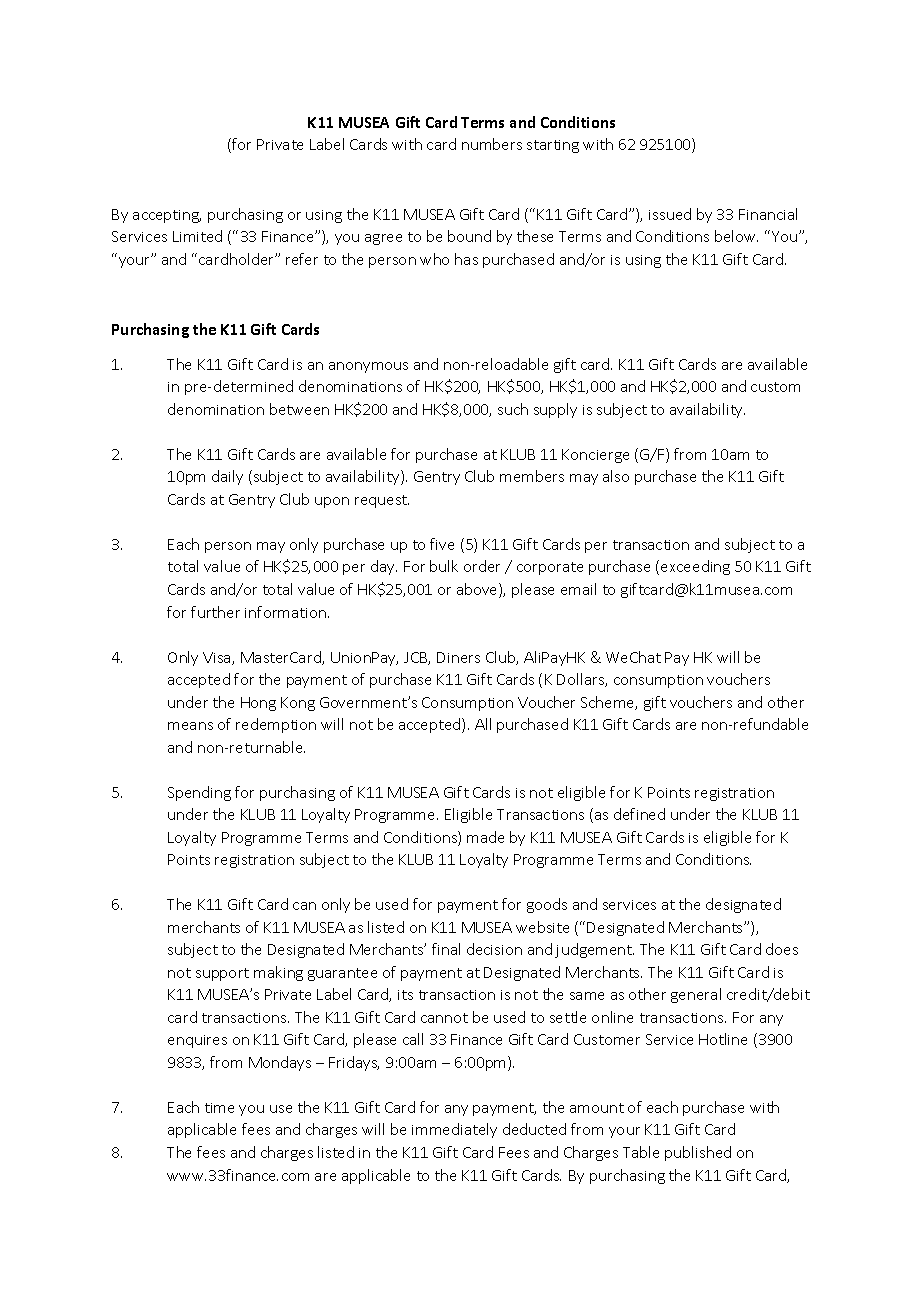 The image size is (924, 1308). What do you see at coordinates (218, 658) in the document?
I see `Visa` at bounding box center [218, 658].
